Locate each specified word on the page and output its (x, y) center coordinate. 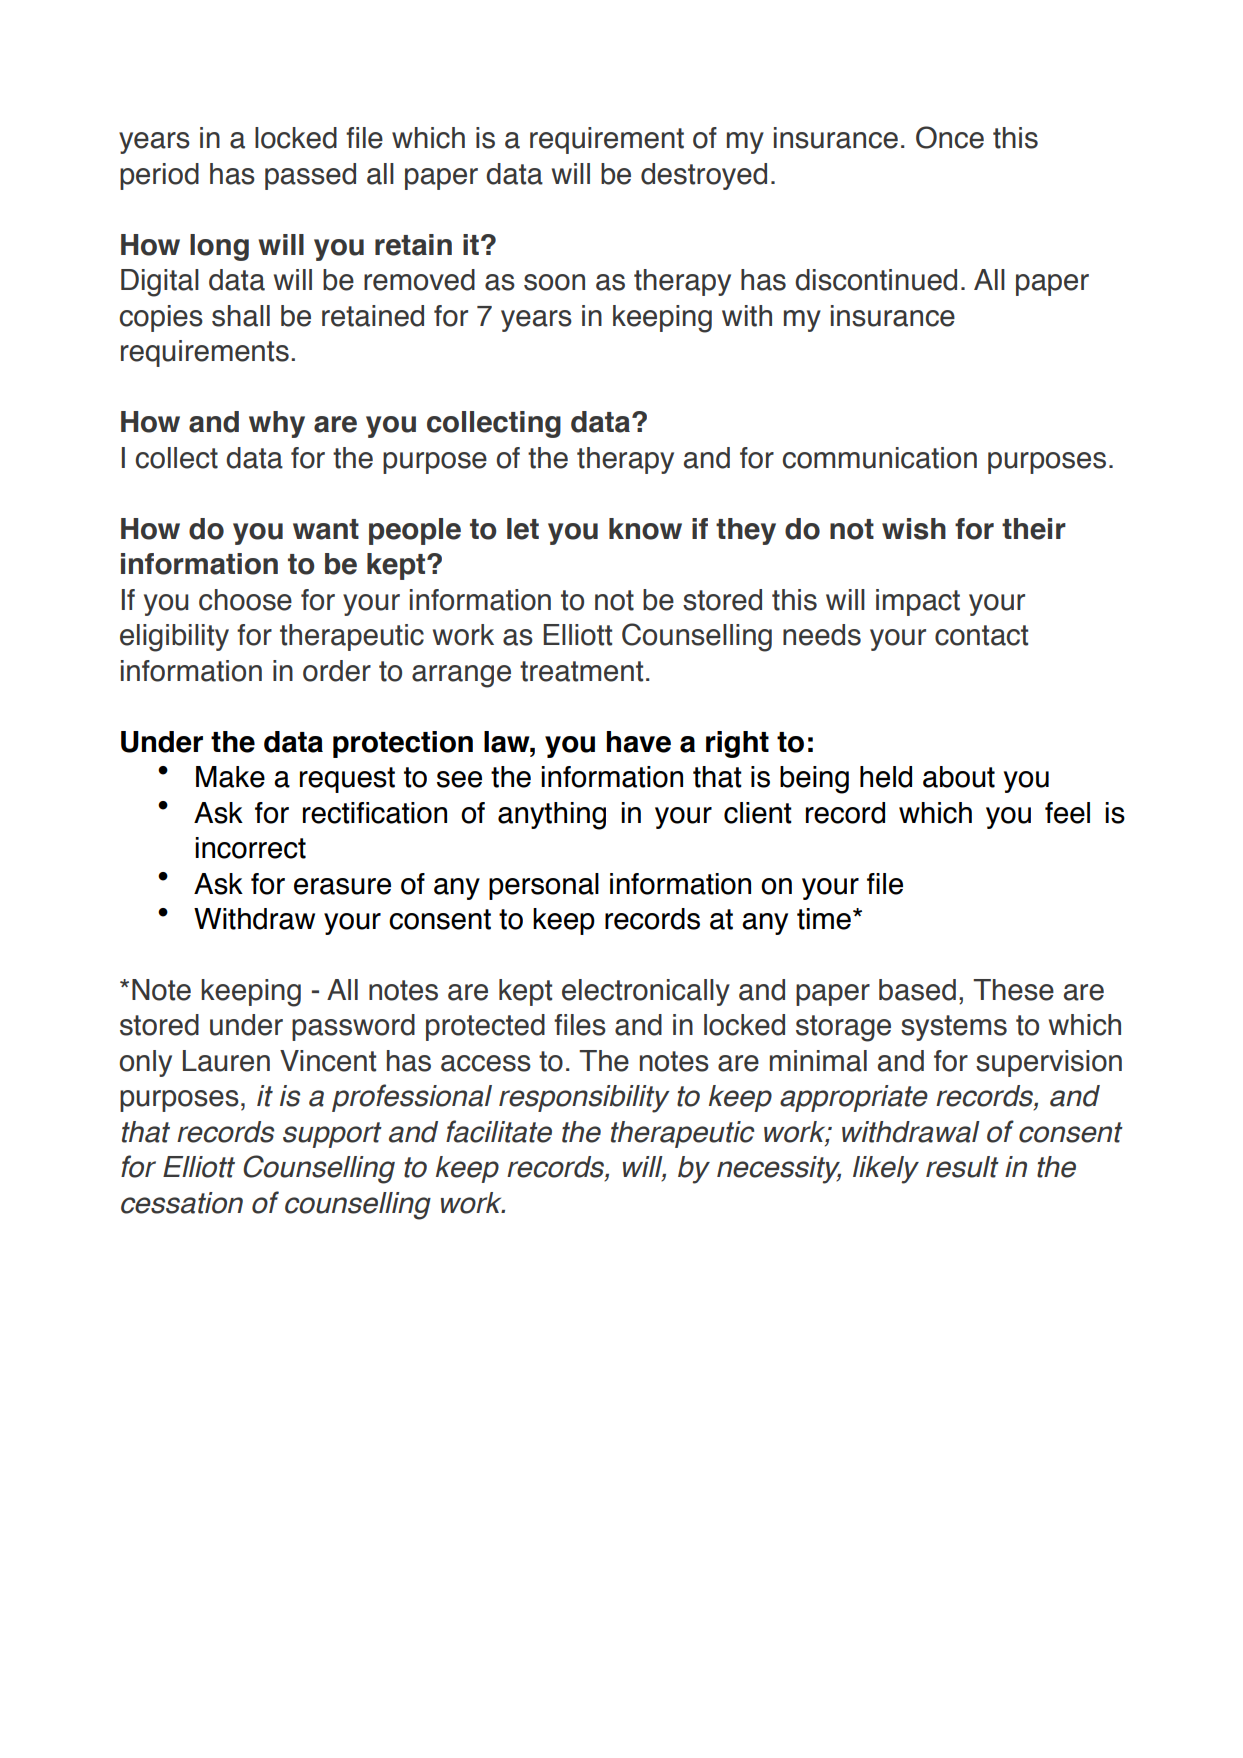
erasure (342, 886)
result (962, 1167)
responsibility (584, 1099)
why (277, 424)
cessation (182, 1203)
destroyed (704, 176)
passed (310, 176)
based (917, 990)
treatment (581, 671)
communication (880, 458)
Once (950, 137)
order (337, 671)
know (645, 529)
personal (544, 886)
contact (981, 635)
